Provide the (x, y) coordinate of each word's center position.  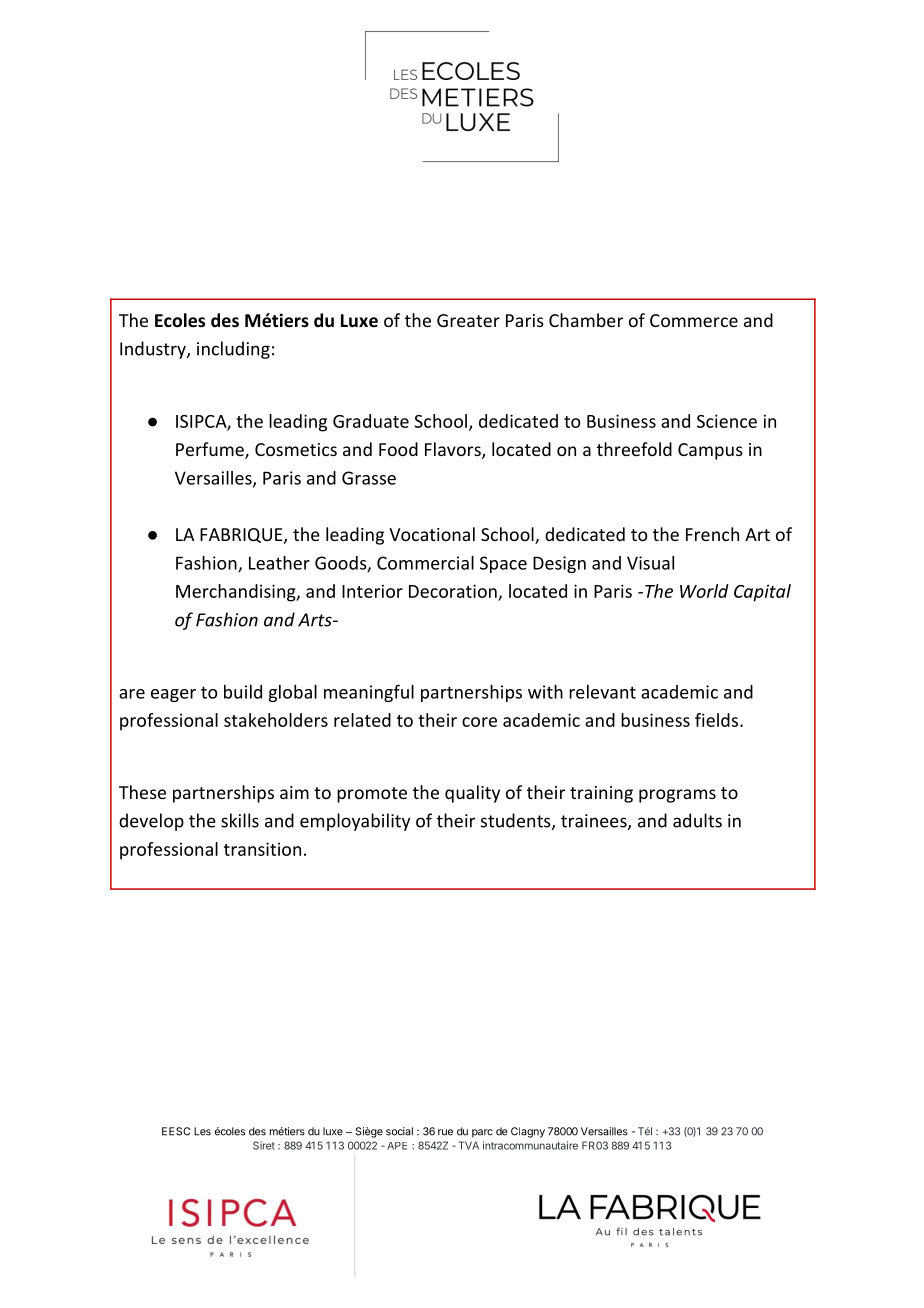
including (233, 350)
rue (445, 1132)
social (399, 1131)
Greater (468, 320)
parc (482, 1133)
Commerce (694, 320)
